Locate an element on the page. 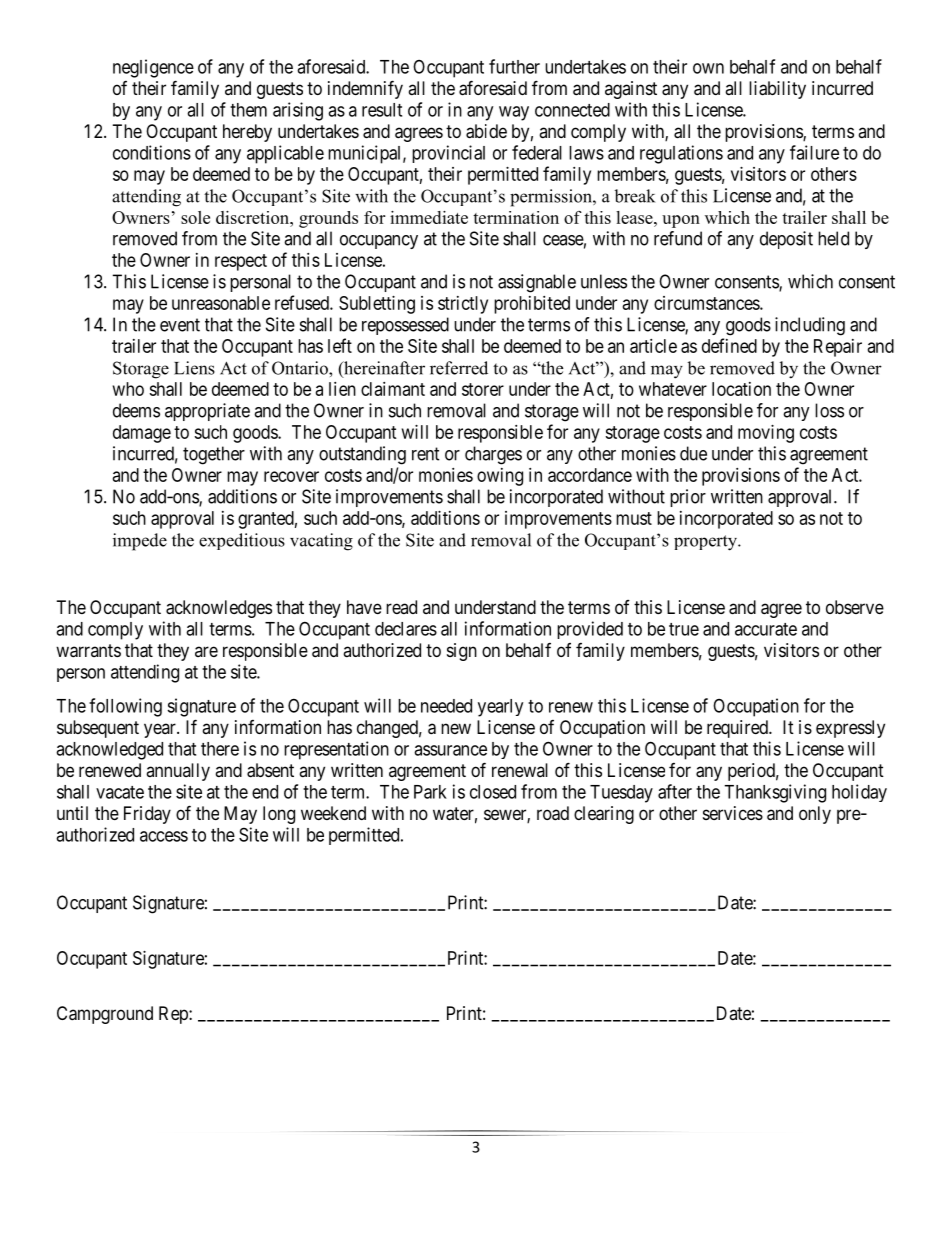  who is located at coordinates (128, 389).
